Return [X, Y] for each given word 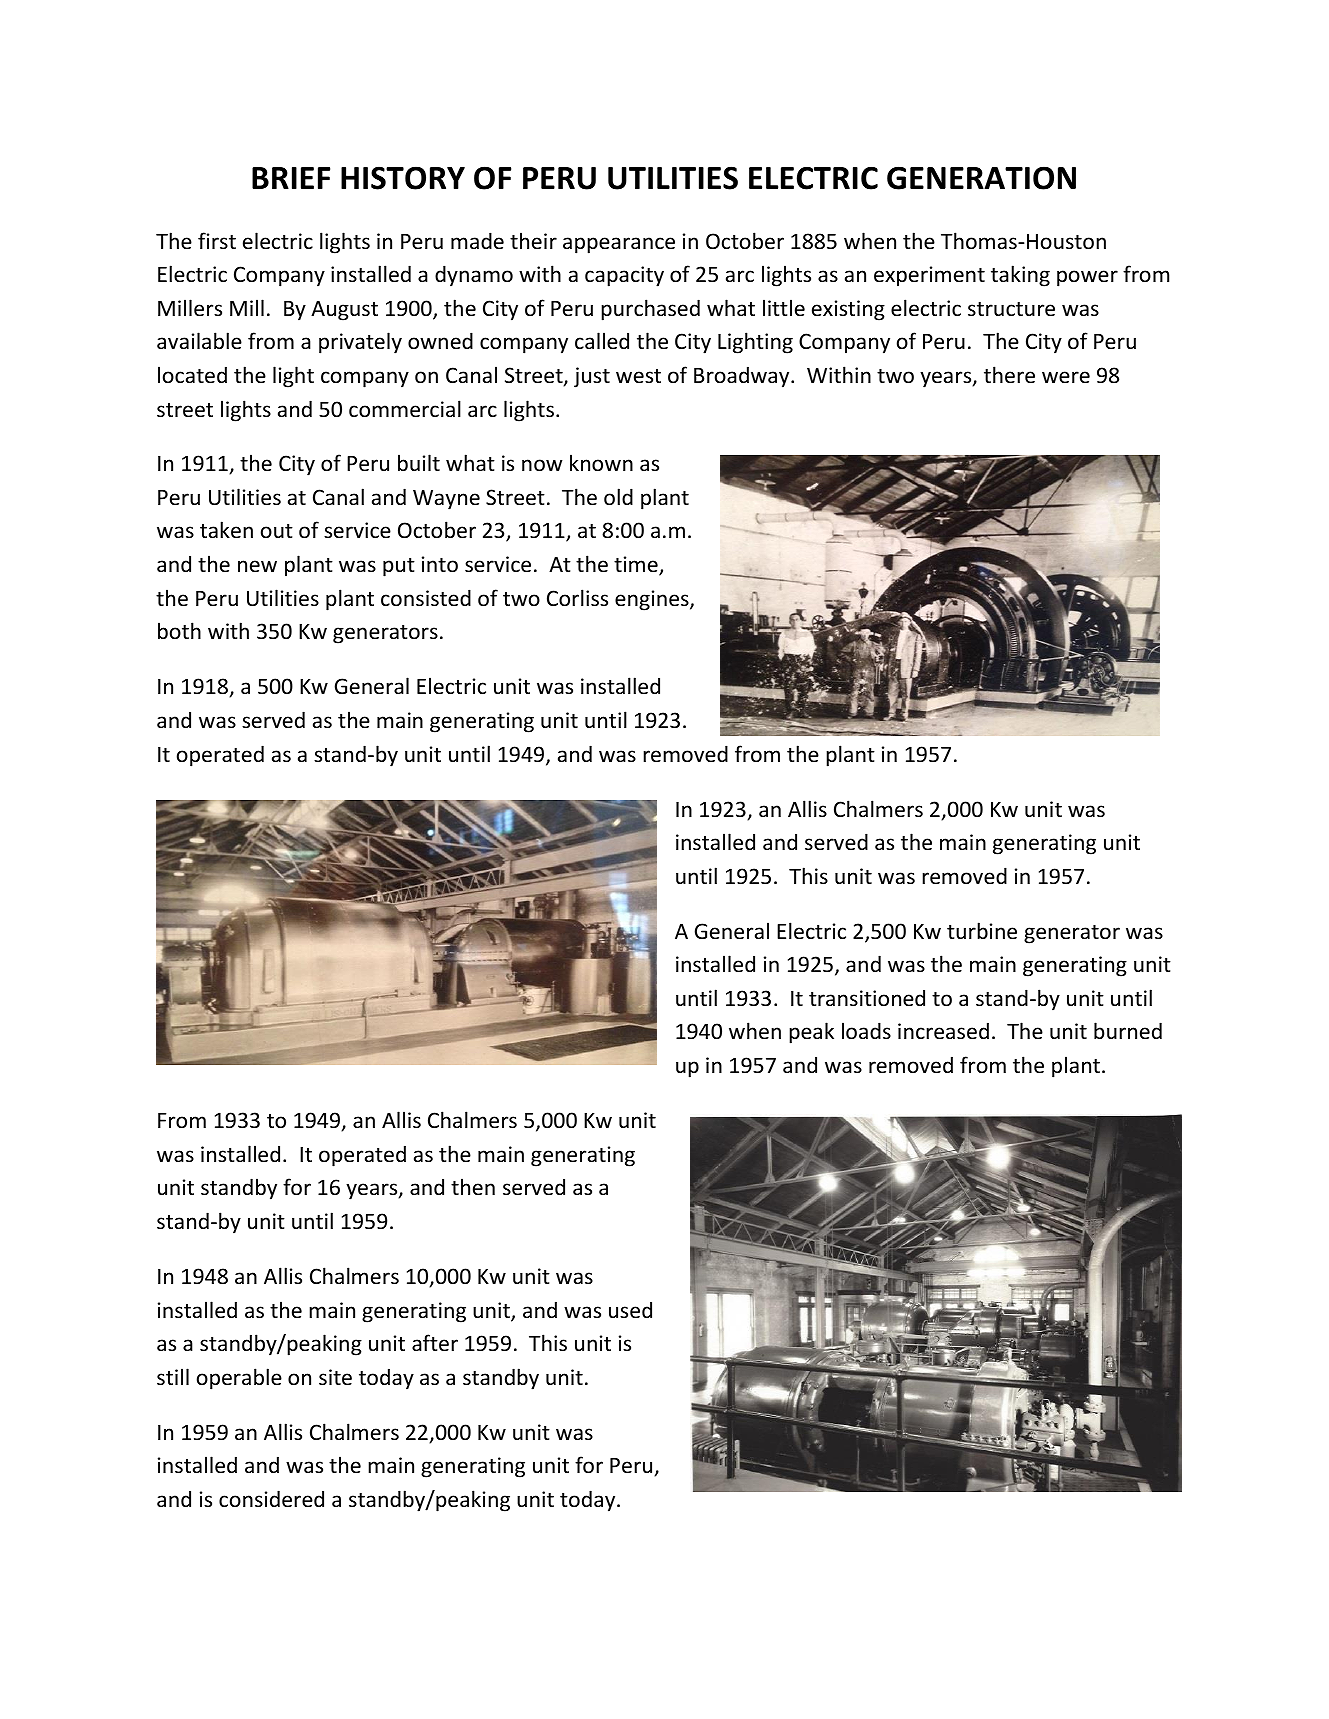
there [1009, 375]
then [473, 1186]
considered [271, 1499]
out [277, 531]
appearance [619, 245]
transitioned [867, 998]
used [630, 1310]
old [618, 497]
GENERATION [981, 178]
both [179, 630]
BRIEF [291, 178]
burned [1128, 1030]
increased [943, 1031]
